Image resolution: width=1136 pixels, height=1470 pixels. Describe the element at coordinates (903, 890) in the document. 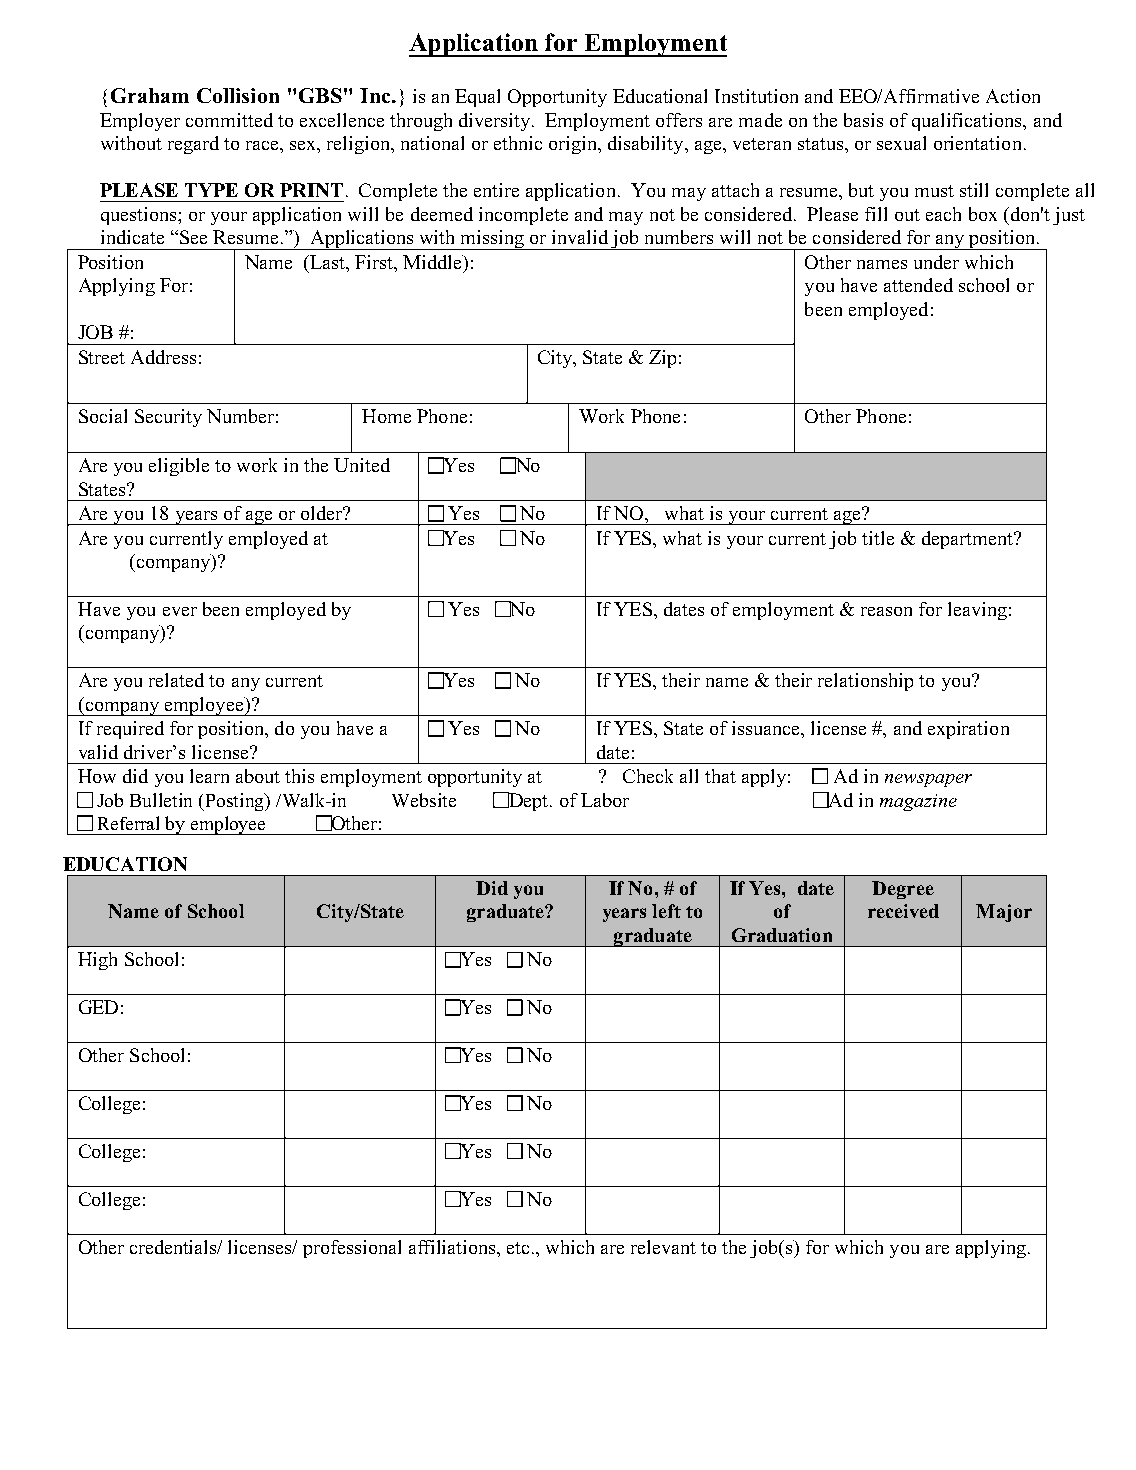

I see `Degree` at that location.
